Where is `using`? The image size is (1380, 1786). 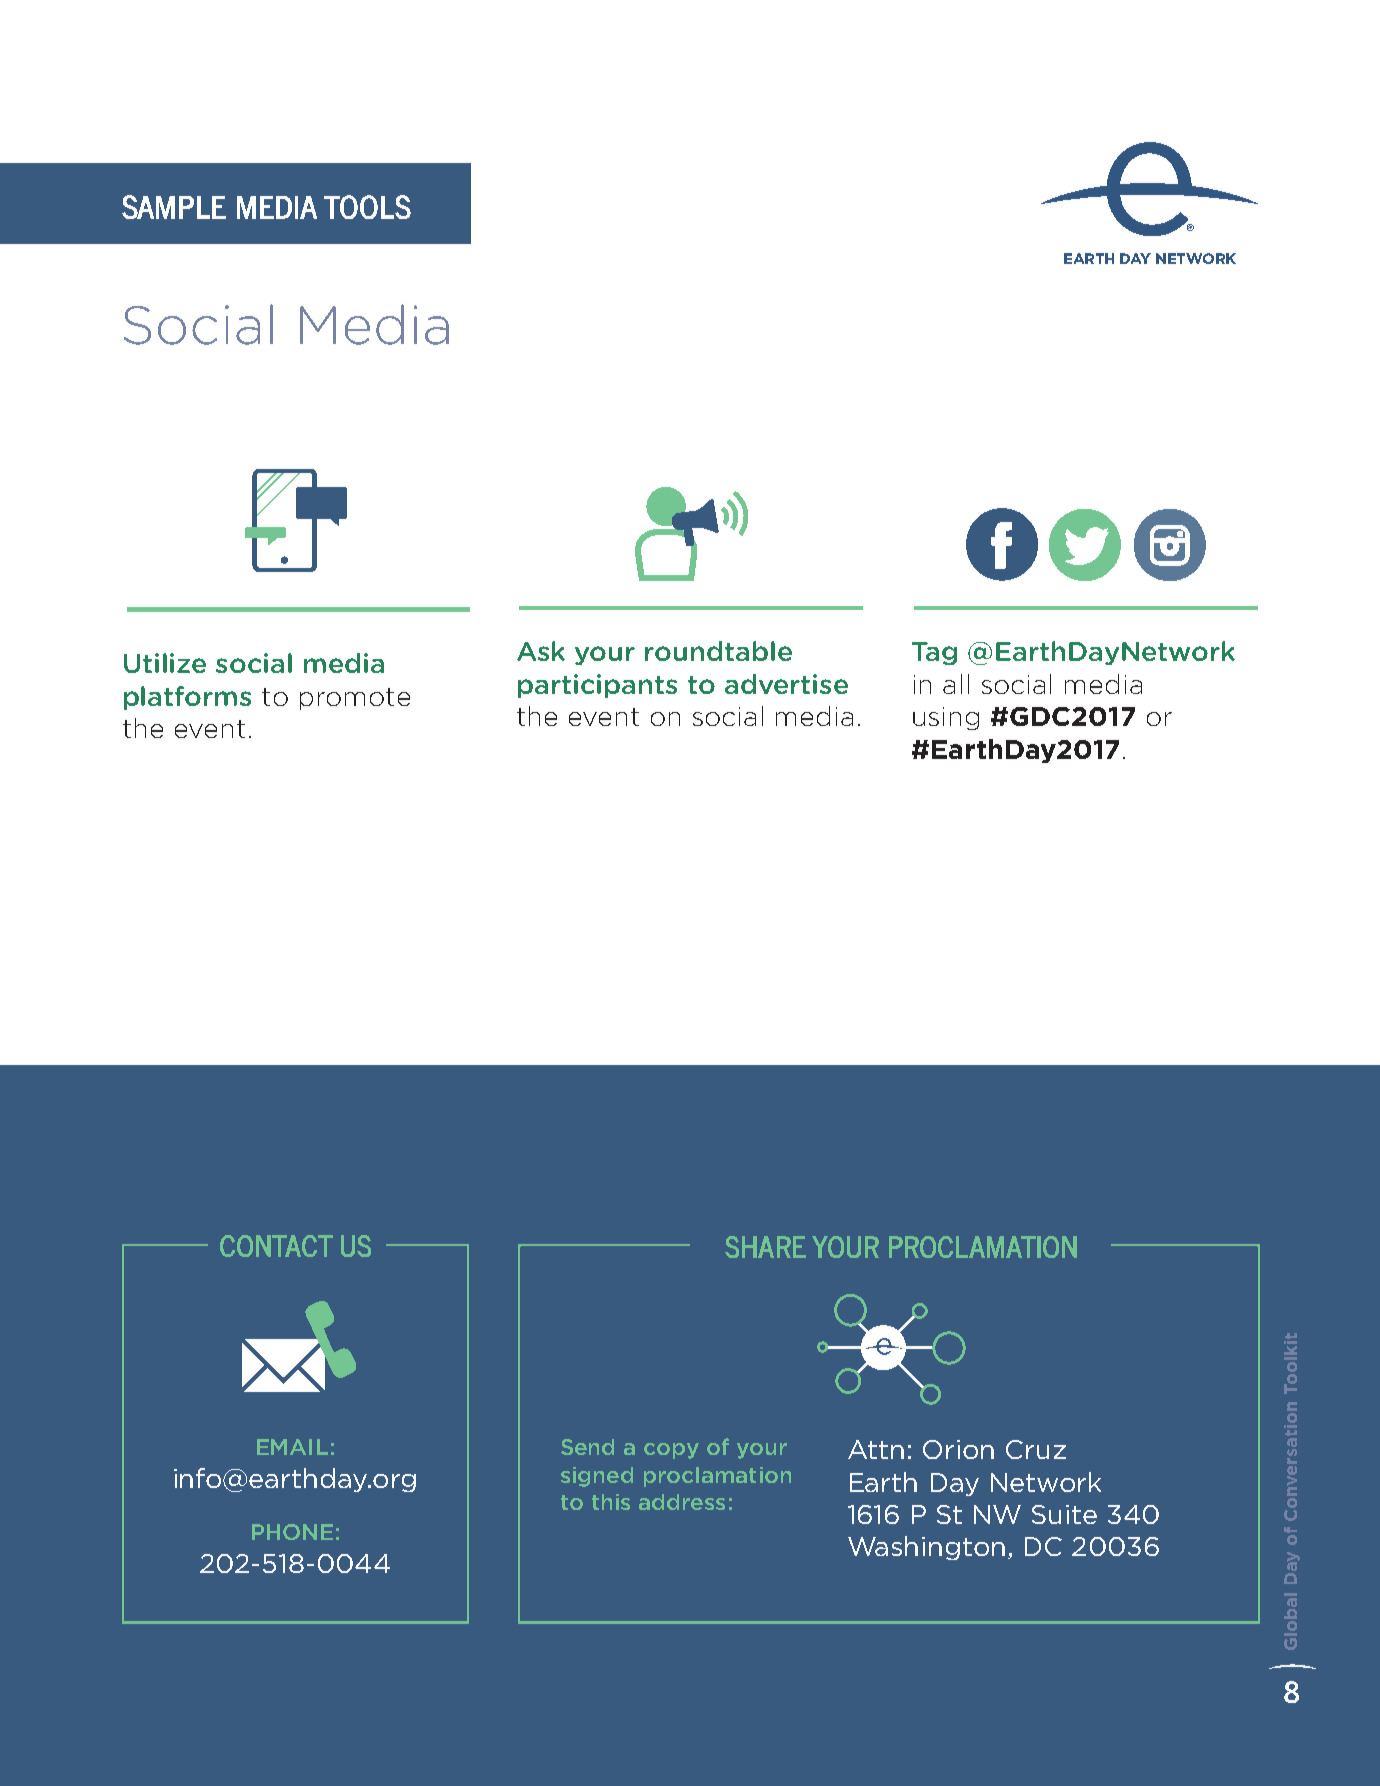
using is located at coordinates (946, 718).
